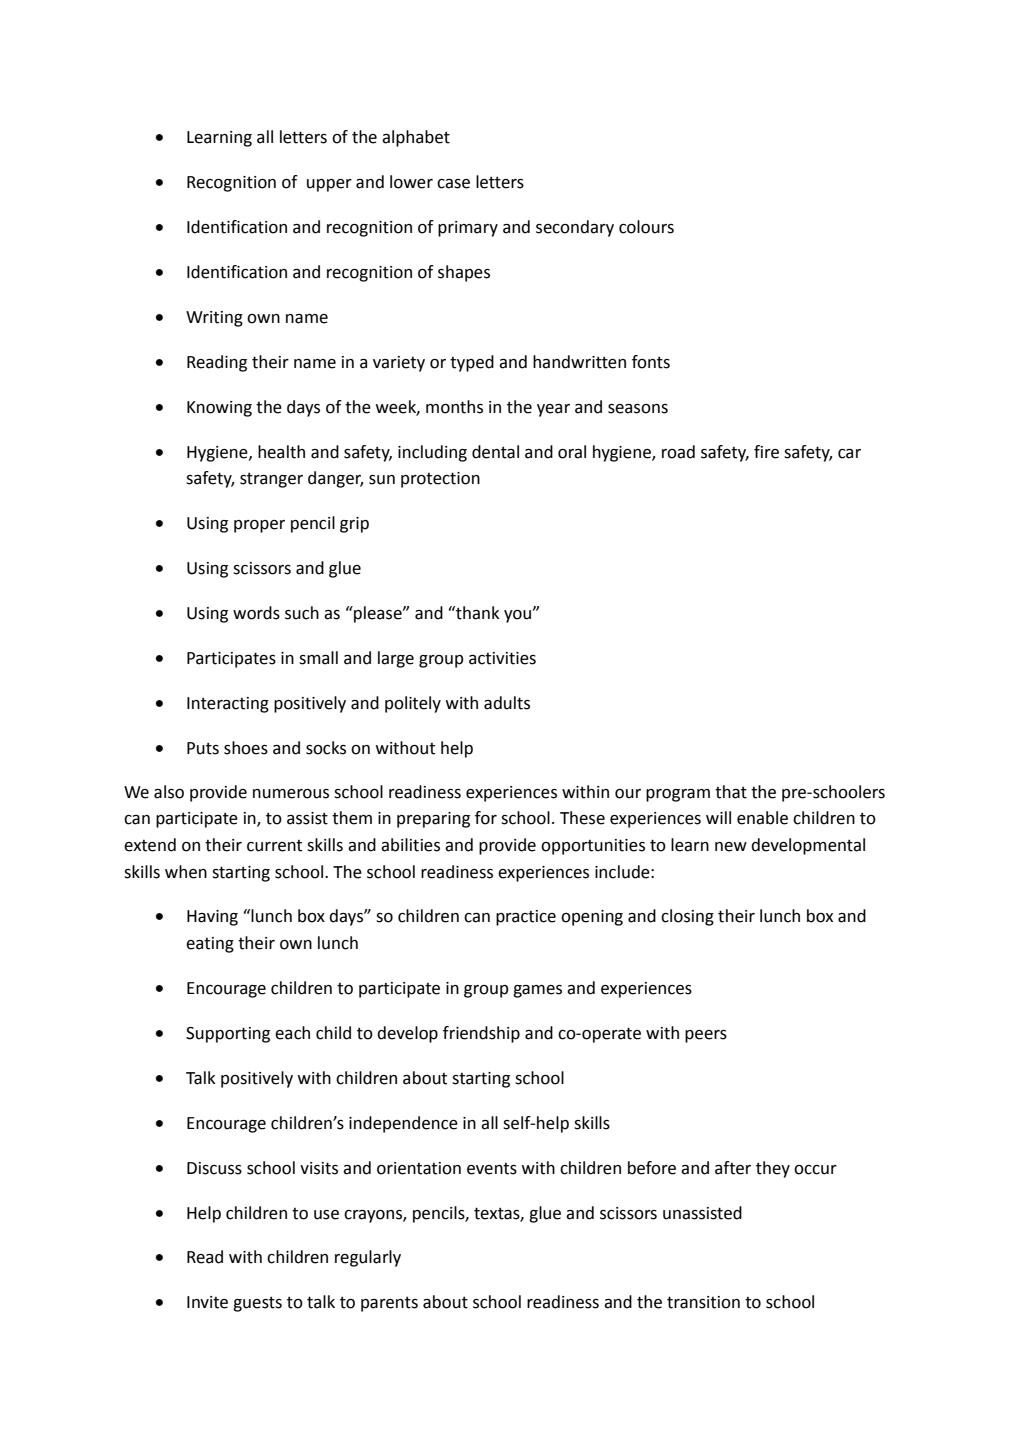 This page has height=1450, width=1025. What do you see at coordinates (766, 452) in the page?
I see `fire` at bounding box center [766, 452].
